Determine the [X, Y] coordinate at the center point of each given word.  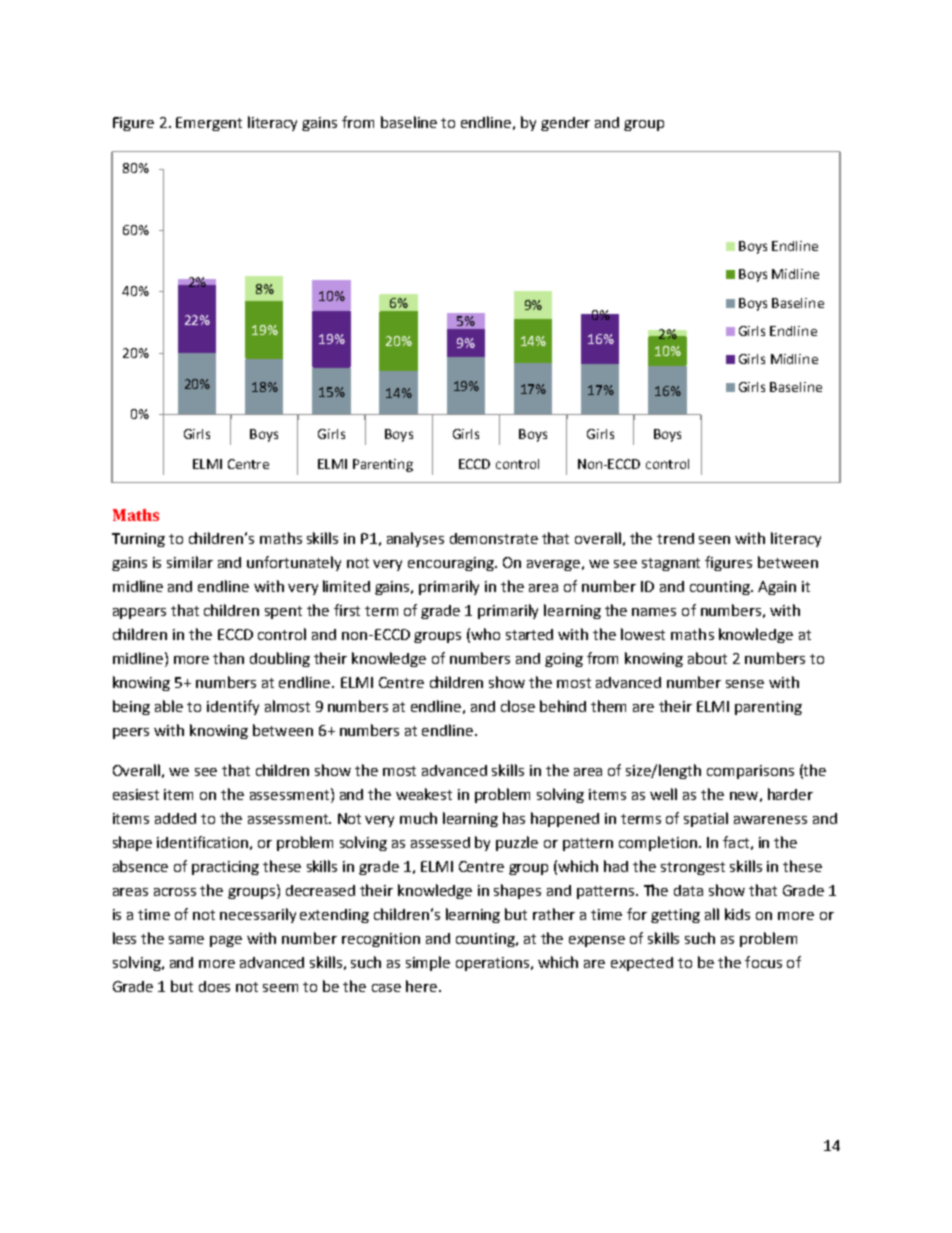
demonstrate [494, 538]
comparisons [750, 772]
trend [675, 538]
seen [714, 540]
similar [190, 562]
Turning [138, 540]
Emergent [209, 124]
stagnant [671, 564]
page [226, 941]
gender [565, 124]
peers [131, 733]
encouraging [452, 564]
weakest [424, 794]
